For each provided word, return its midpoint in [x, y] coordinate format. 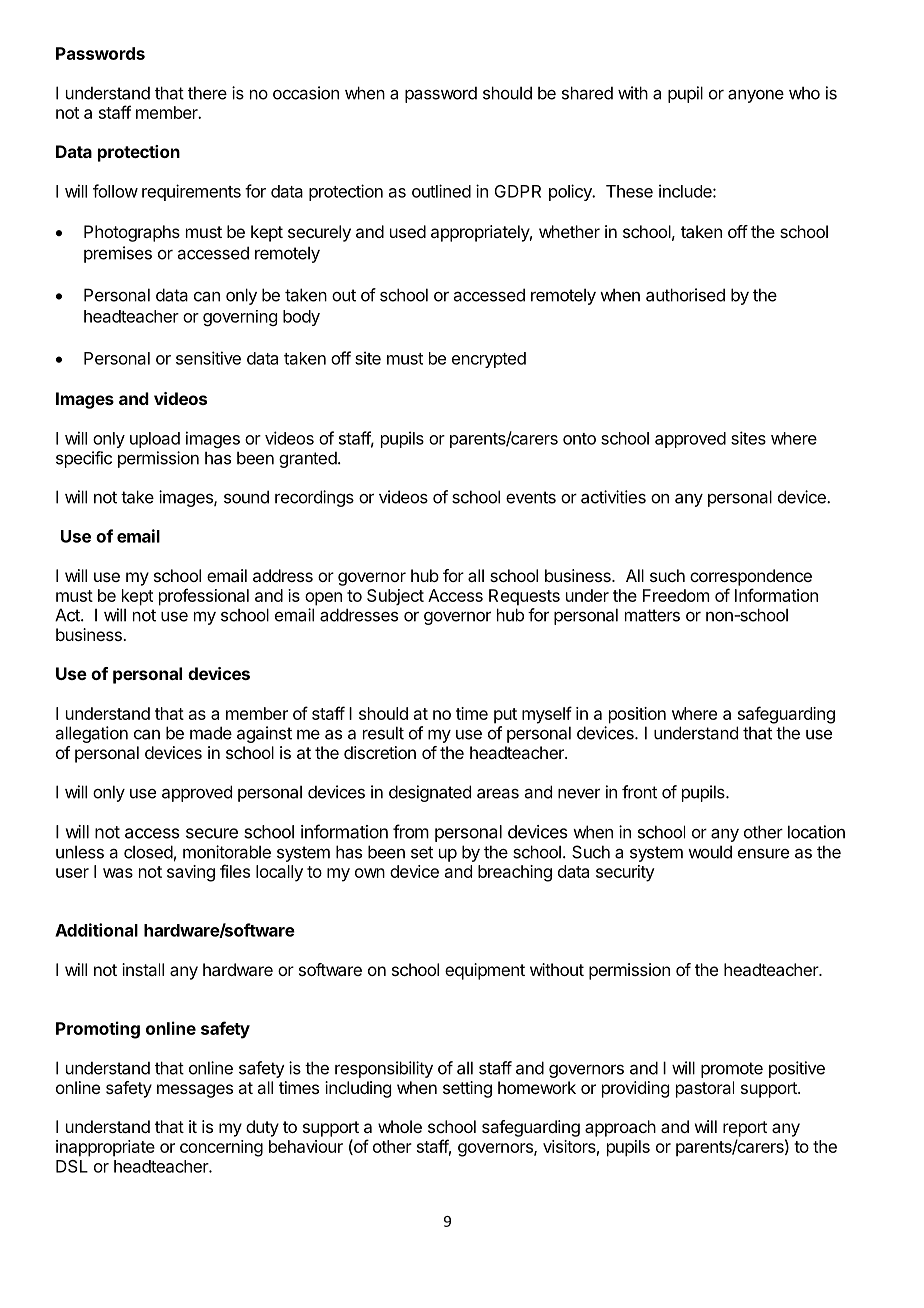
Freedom [676, 595]
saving [191, 873]
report [745, 1129]
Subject [395, 597]
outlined [441, 191]
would [710, 852]
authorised [685, 295]
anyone [756, 96]
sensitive [208, 358]
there [207, 93]
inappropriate [105, 1148]
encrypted [489, 360]
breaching [515, 873]
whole [400, 1126]
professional [204, 597]
